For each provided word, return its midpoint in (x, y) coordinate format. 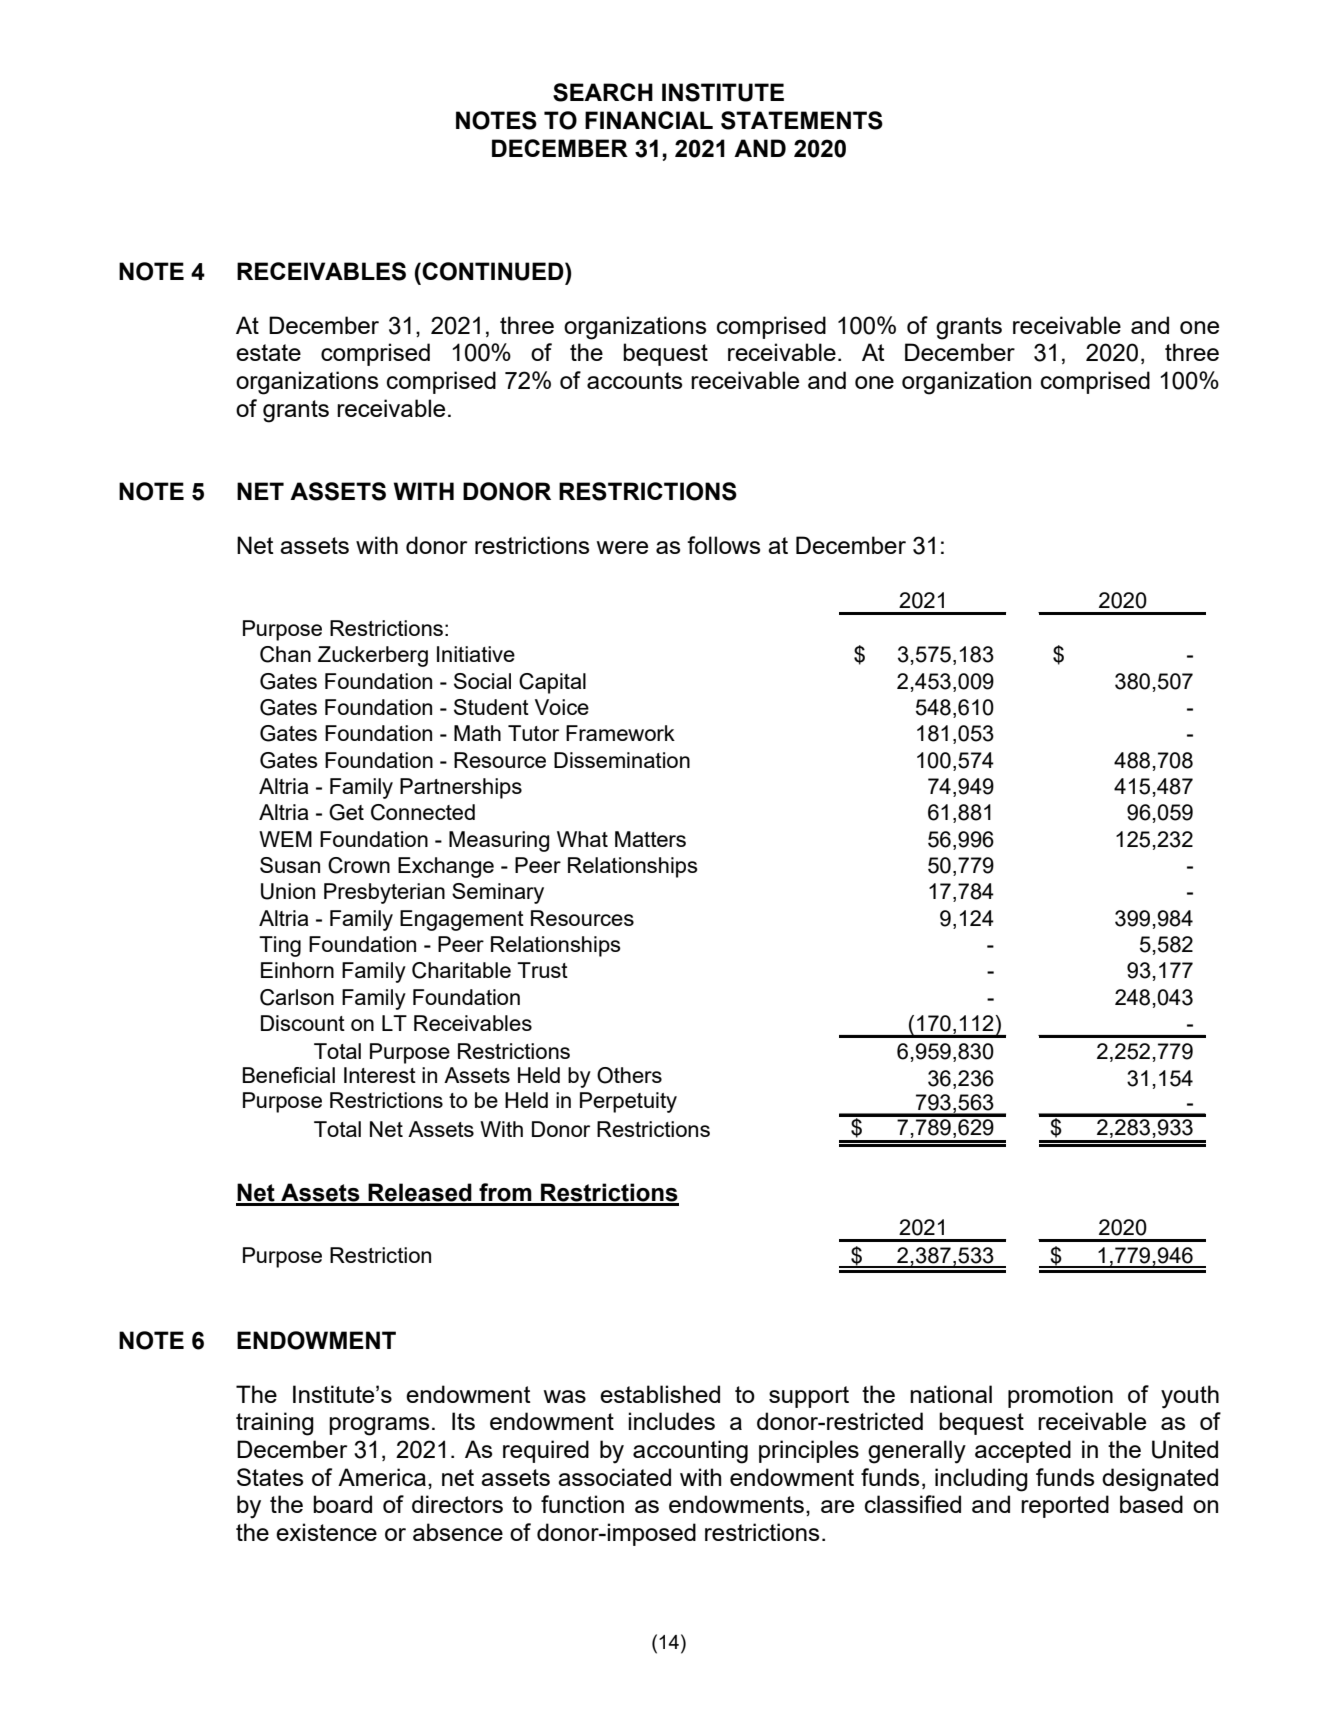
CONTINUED (493, 271)
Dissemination (622, 760)
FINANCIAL (649, 120)
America (382, 1477)
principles (809, 1451)
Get (346, 812)
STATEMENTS (802, 120)
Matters (650, 839)
